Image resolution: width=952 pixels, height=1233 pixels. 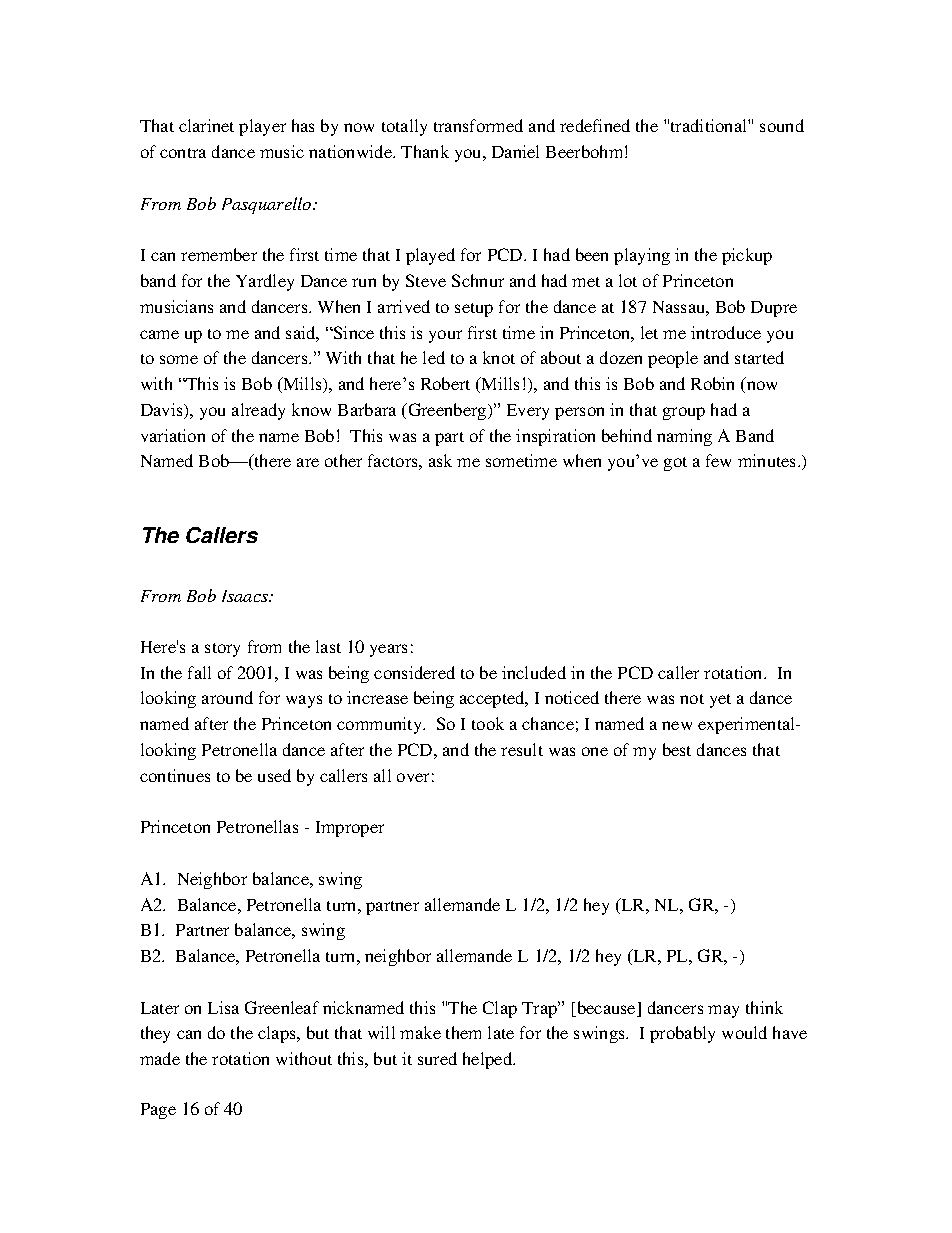 I want to click on considered, so click(x=414, y=672).
